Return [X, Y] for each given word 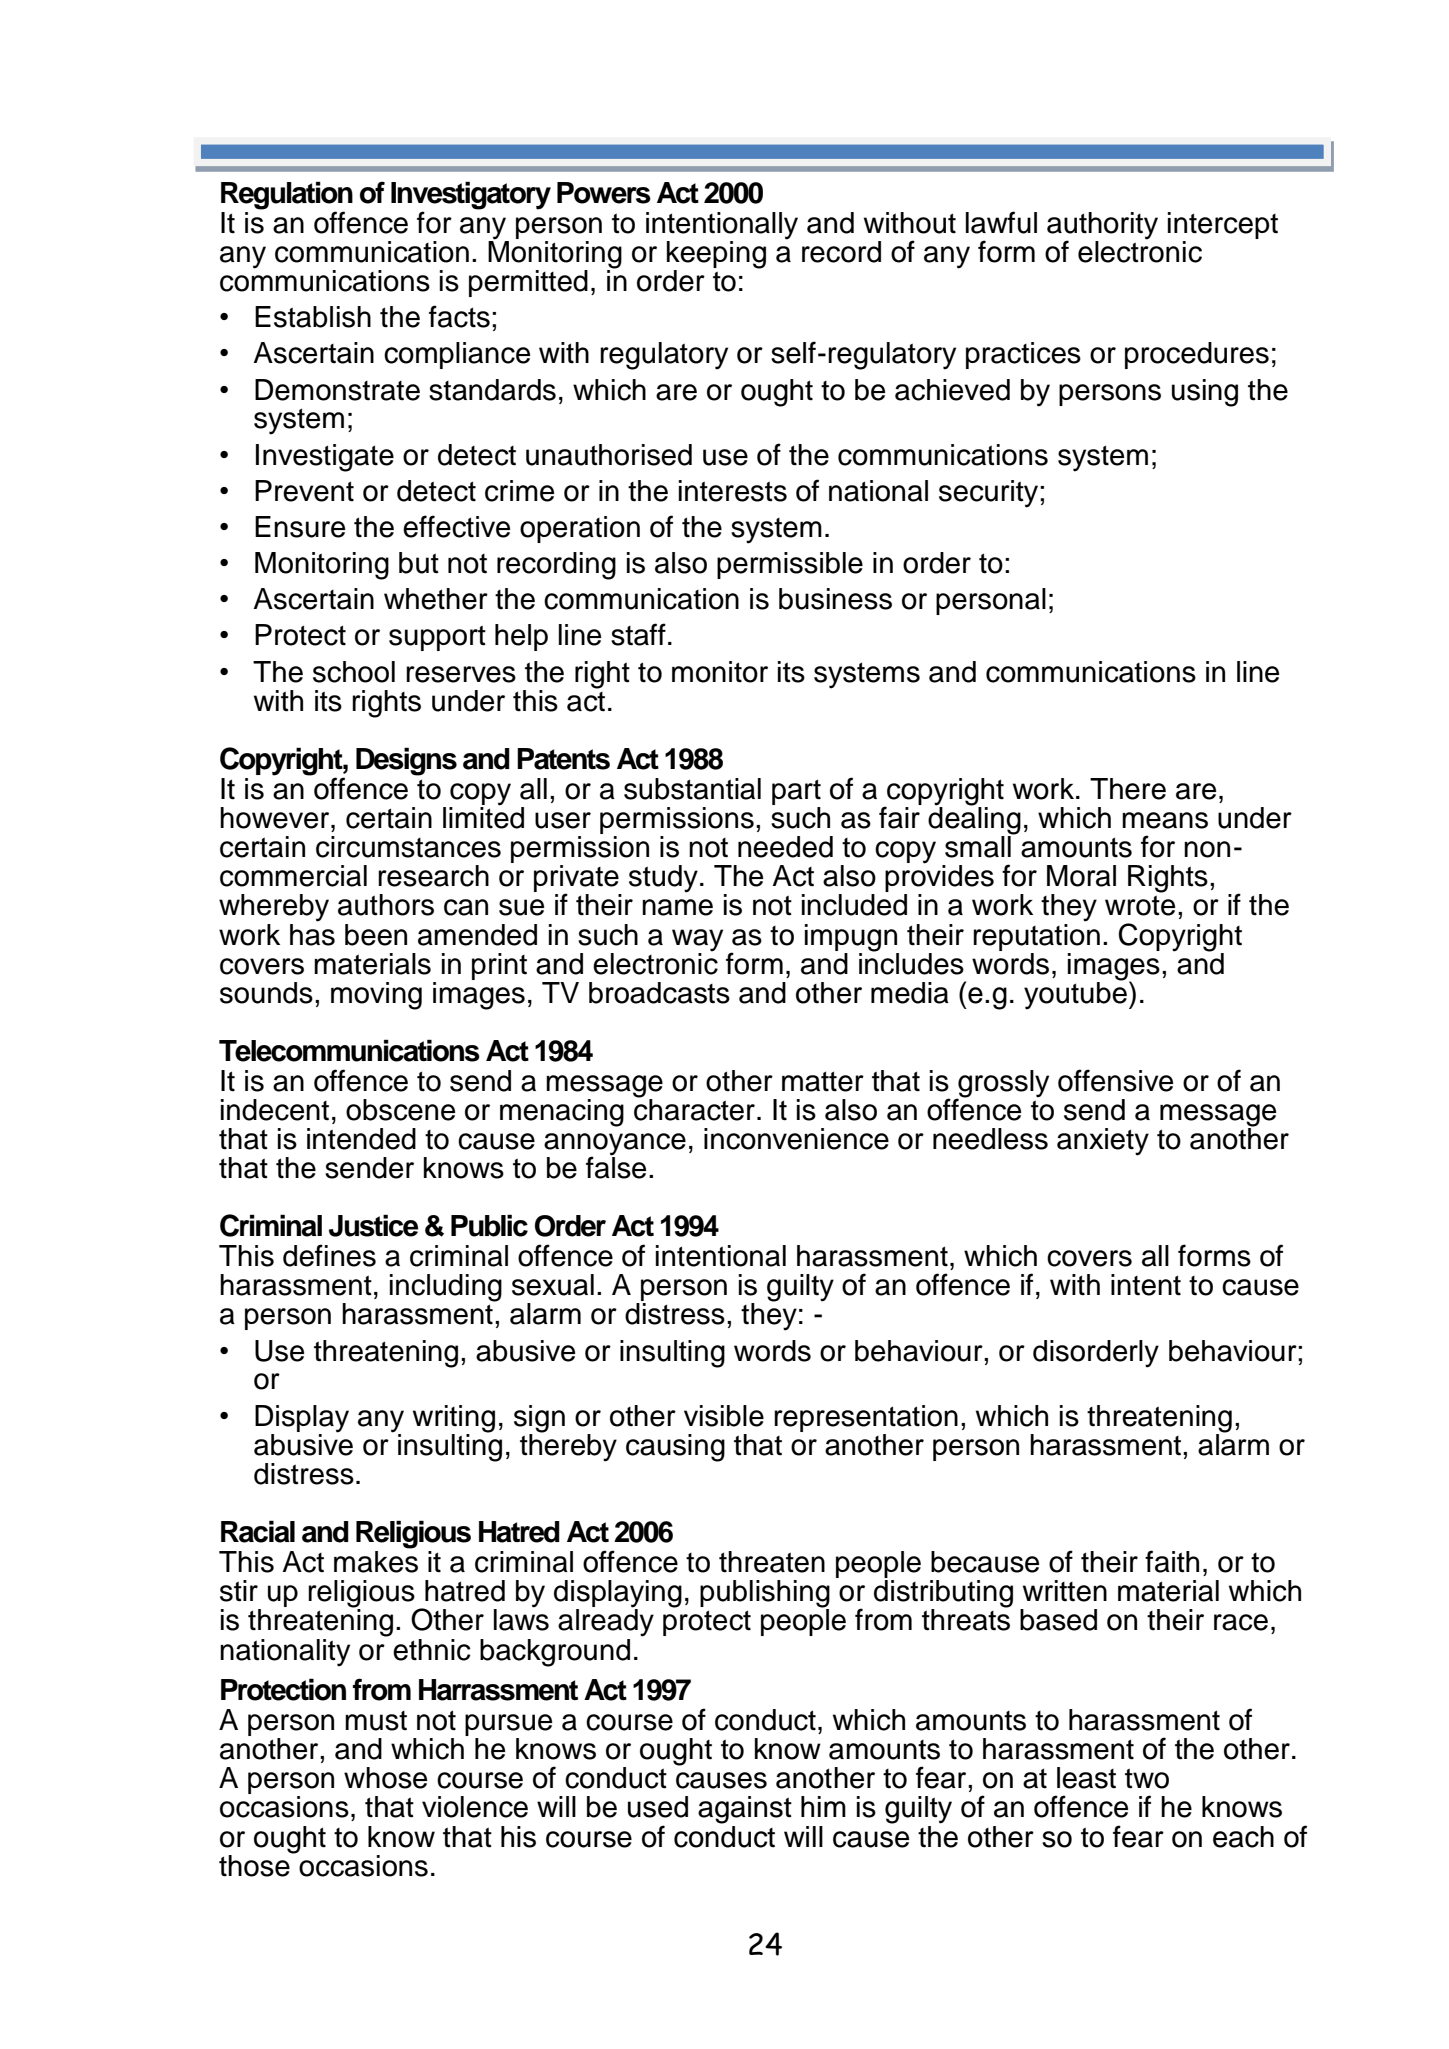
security [990, 494]
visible [724, 1416]
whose [385, 1778]
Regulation [287, 195]
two [1147, 1778]
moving [376, 996]
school [354, 672]
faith [1172, 1561]
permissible [790, 565]
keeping [716, 256]
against [745, 1810]
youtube [1075, 995]
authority [1102, 226]
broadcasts [659, 993]
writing [454, 1420]
